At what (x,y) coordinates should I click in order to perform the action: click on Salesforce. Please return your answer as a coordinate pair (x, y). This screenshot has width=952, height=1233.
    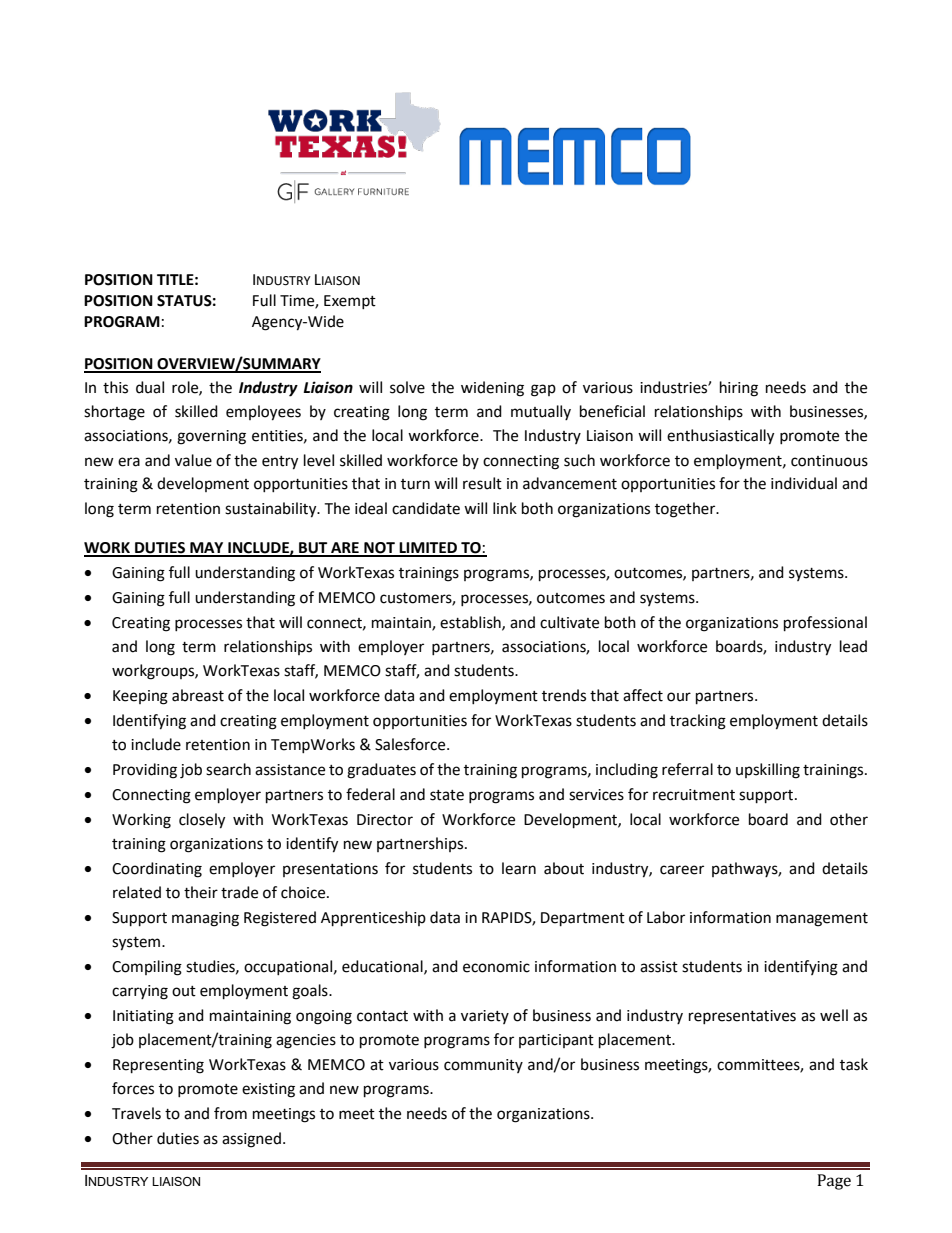
    Looking at the image, I should click on (411, 744).
